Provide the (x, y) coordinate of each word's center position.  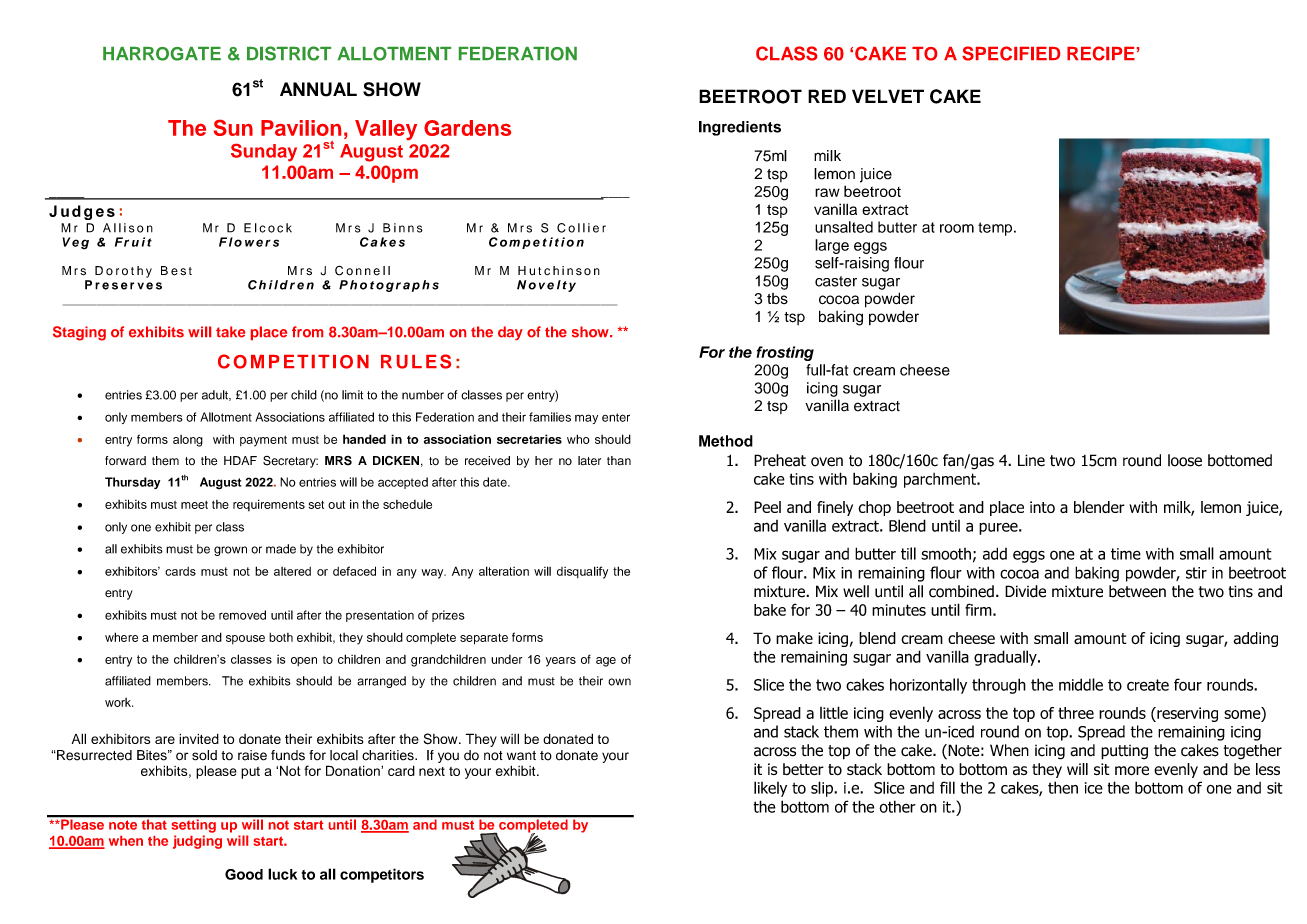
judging (197, 842)
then (1063, 787)
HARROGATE (162, 54)
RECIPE (1101, 53)
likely (770, 789)
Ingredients (740, 128)
